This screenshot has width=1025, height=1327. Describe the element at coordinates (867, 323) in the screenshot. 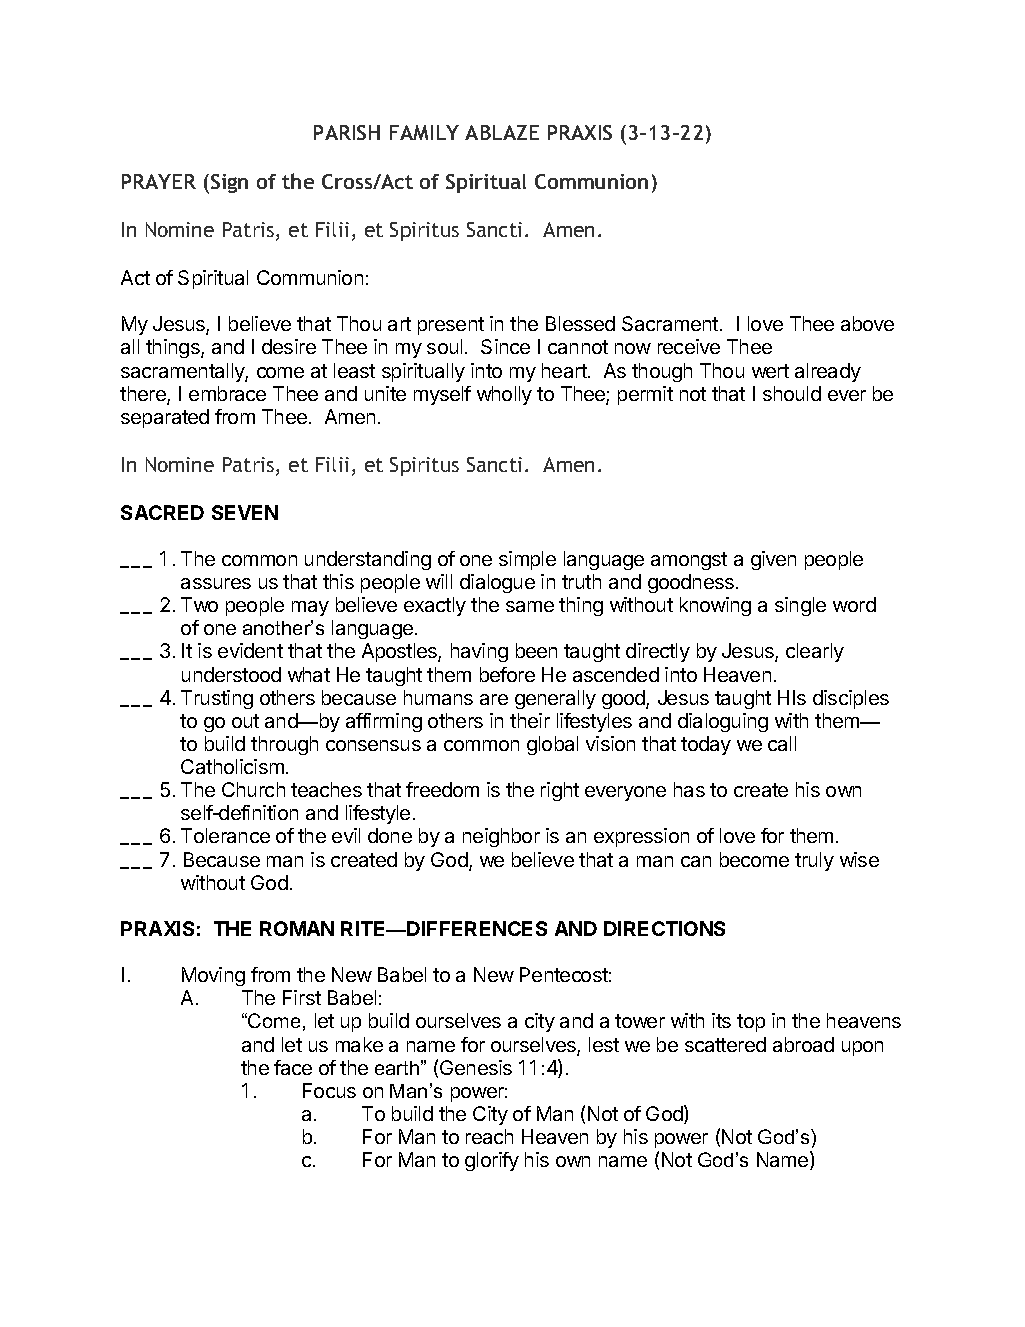

I see `above` at that location.
